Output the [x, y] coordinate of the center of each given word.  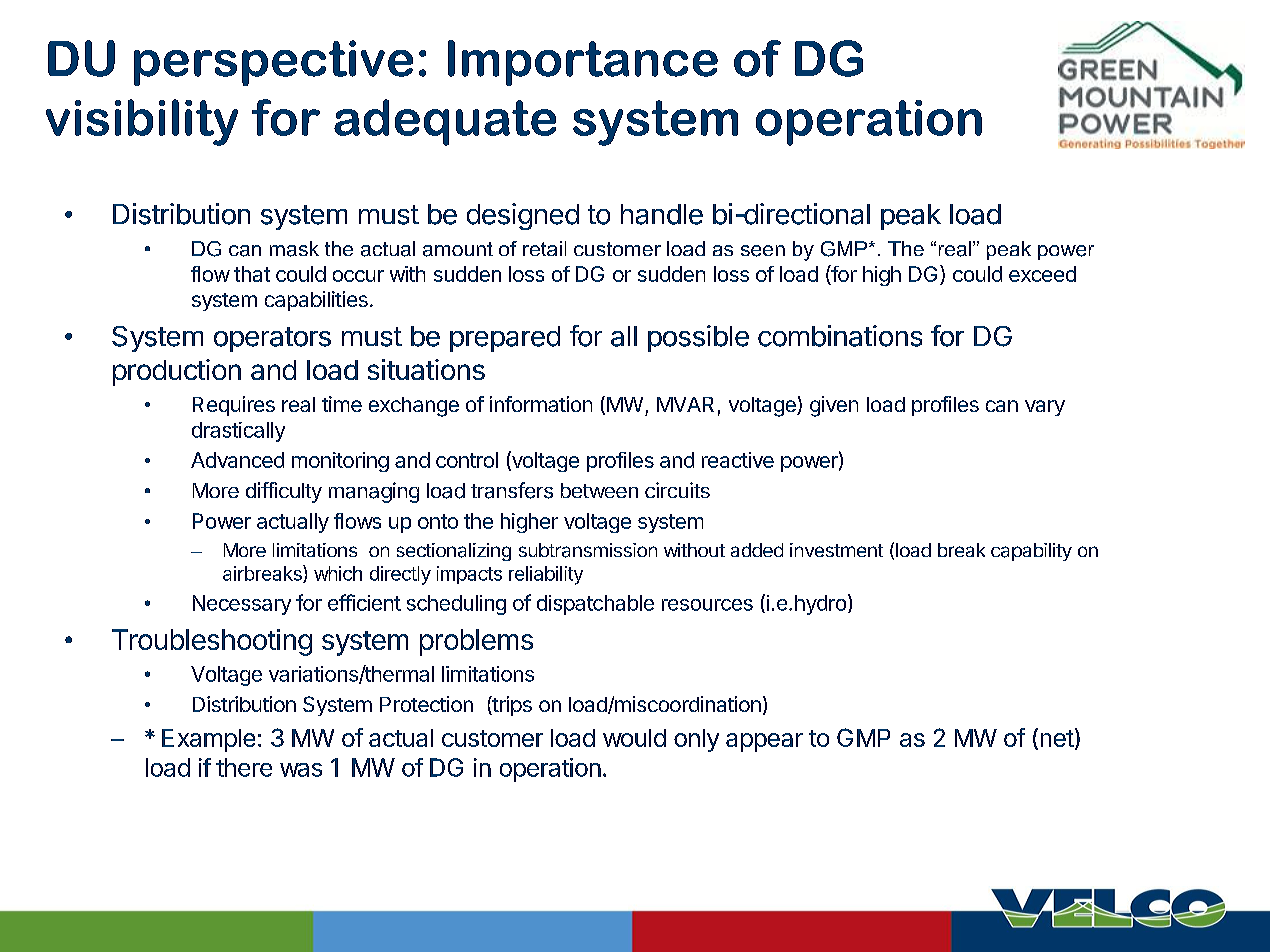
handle [662, 214]
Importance [583, 63]
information [541, 404]
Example [208, 740]
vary [1045, 408]
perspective [273, 63]
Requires [234, 406]
